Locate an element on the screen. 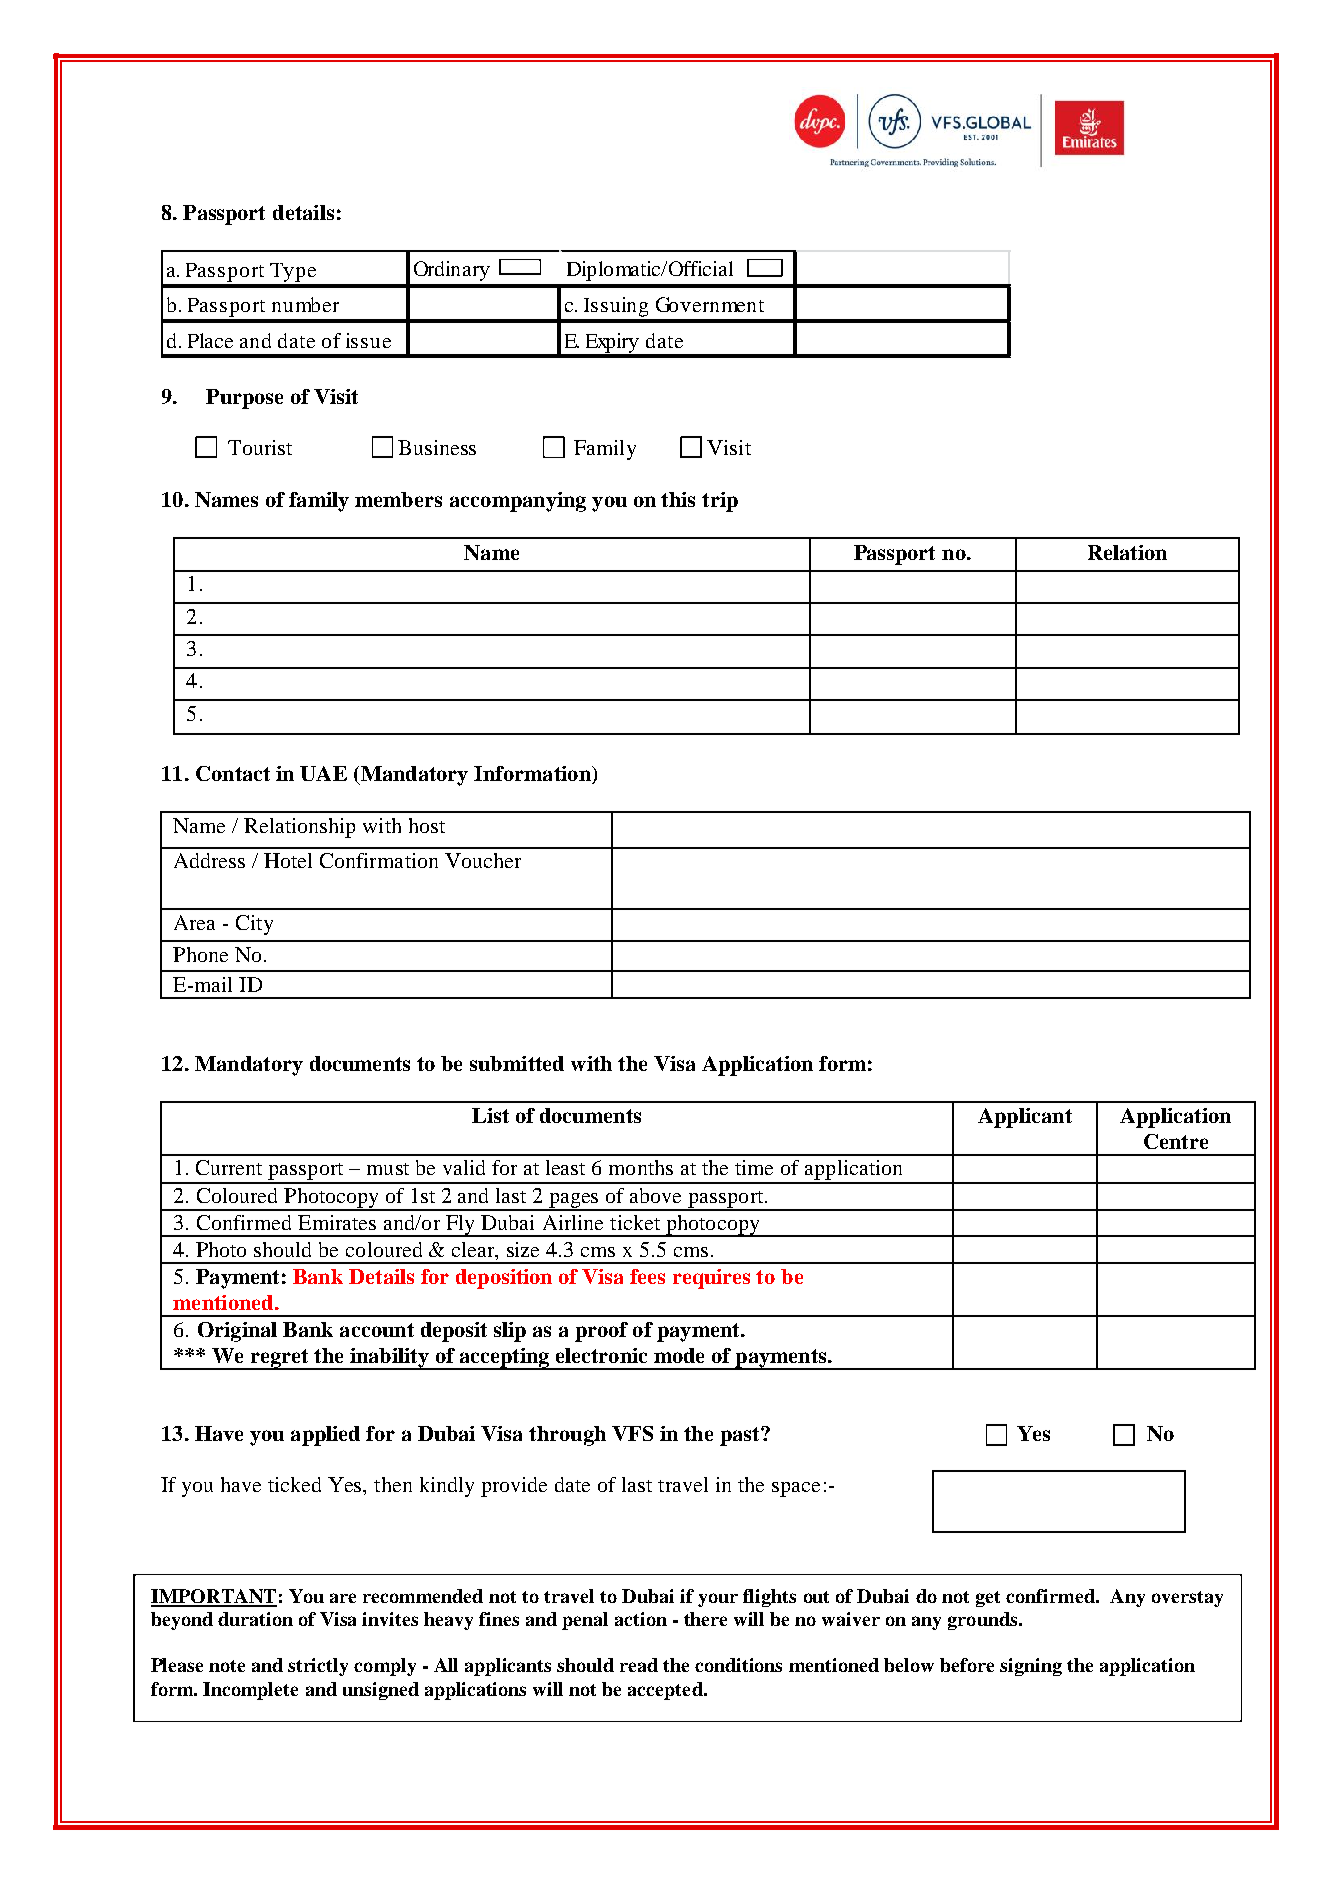  number is located at coordinates (305, 304).
